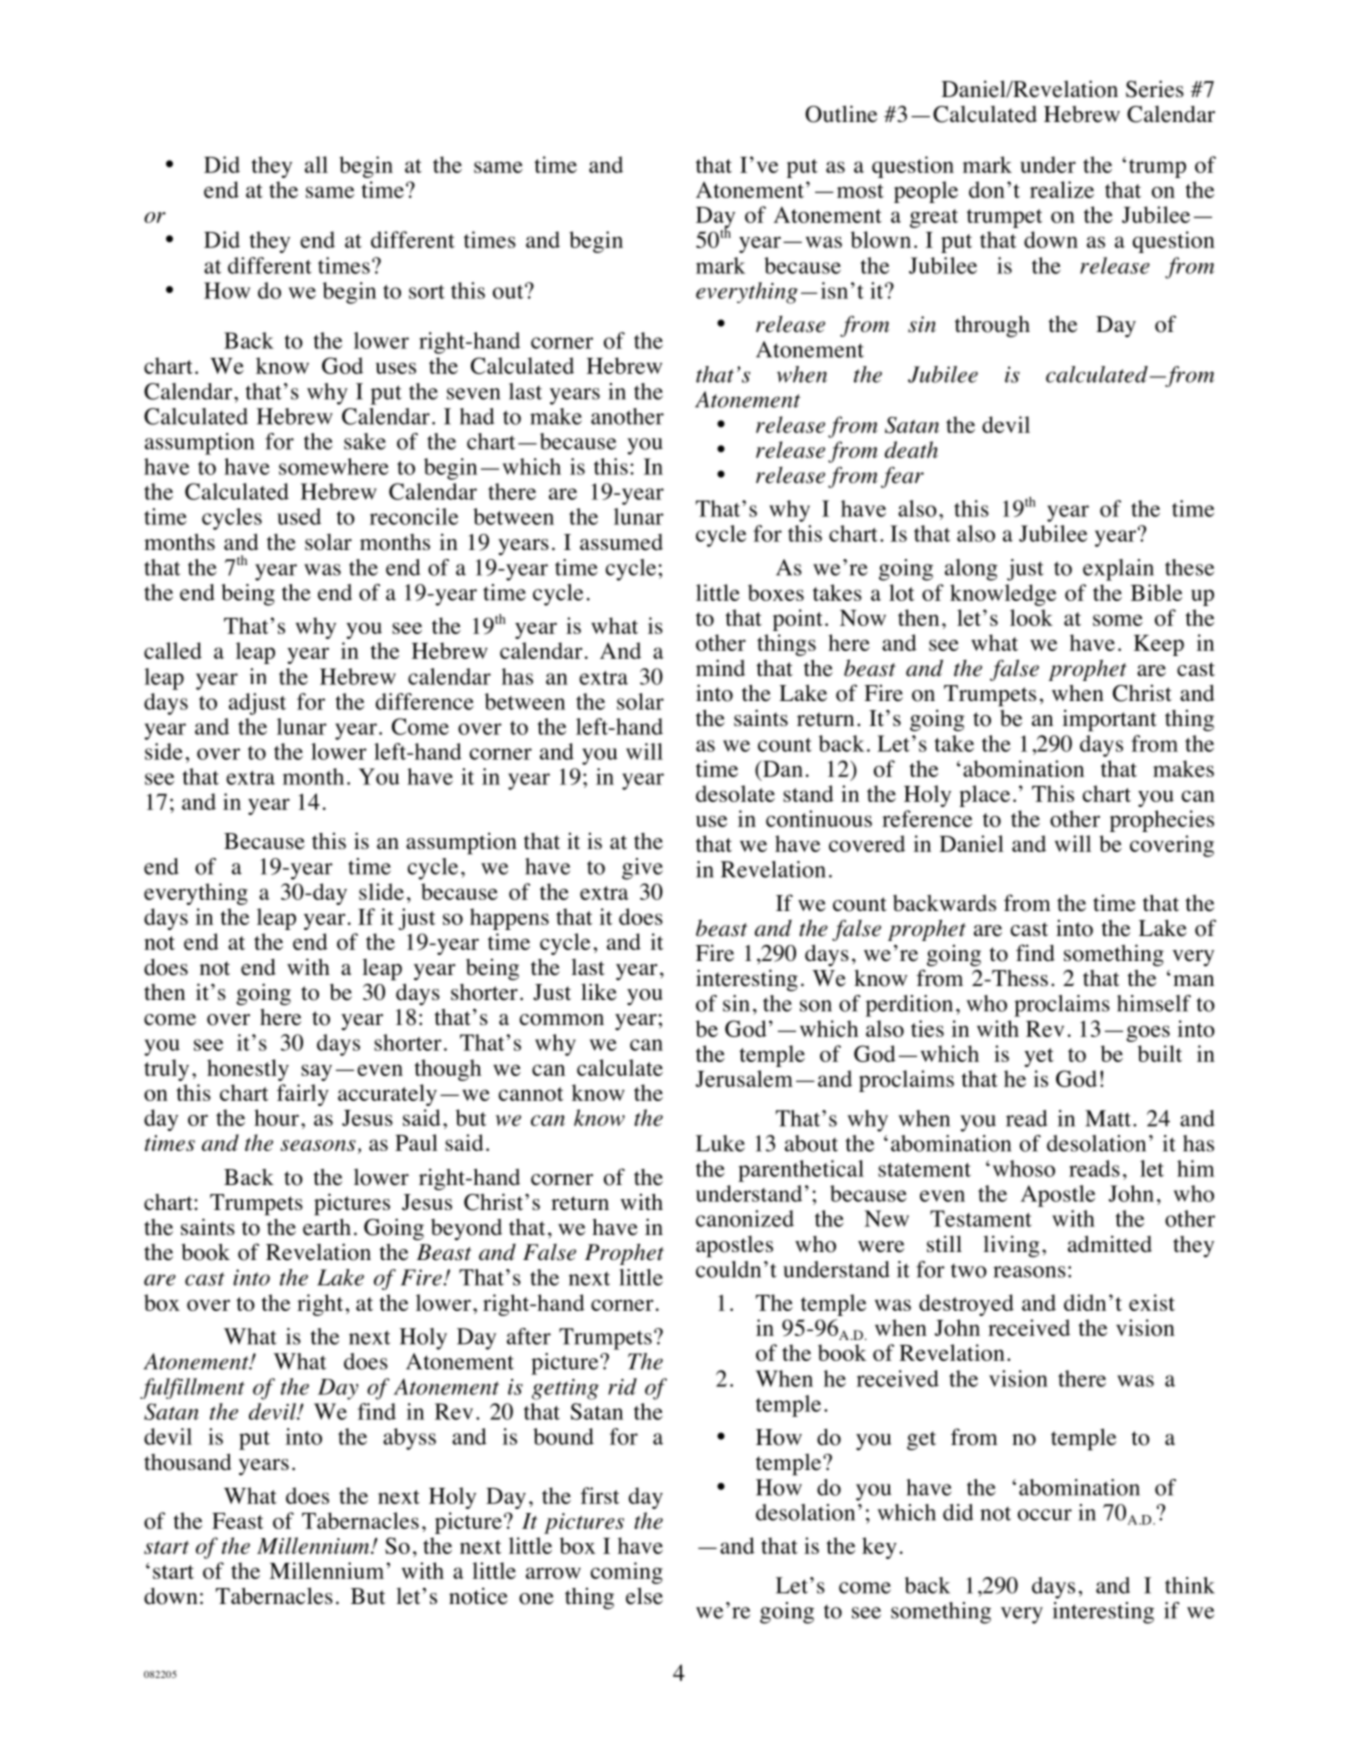 The width and height of the image is (1359, 1759). I want to click on give, so click(642, 869).
